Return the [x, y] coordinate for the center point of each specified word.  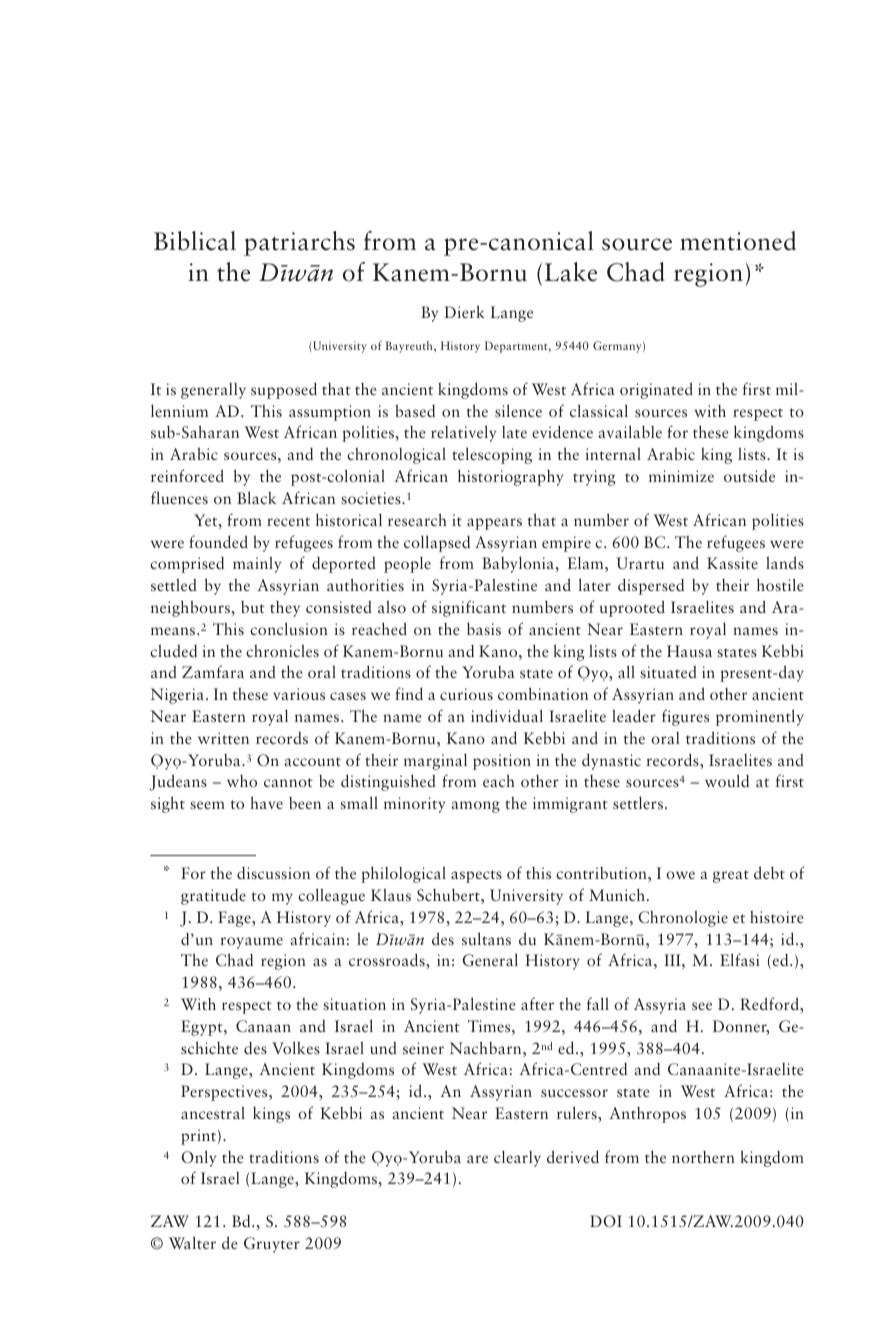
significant [469, 608]
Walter [192, 1242]
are [477, 1159]
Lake [571, 272]
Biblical [195, 241]
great [731, 876]
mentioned [738, 241]
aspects [476, 876]
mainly [257, 564]
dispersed [651, 586]
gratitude [213, 897]
